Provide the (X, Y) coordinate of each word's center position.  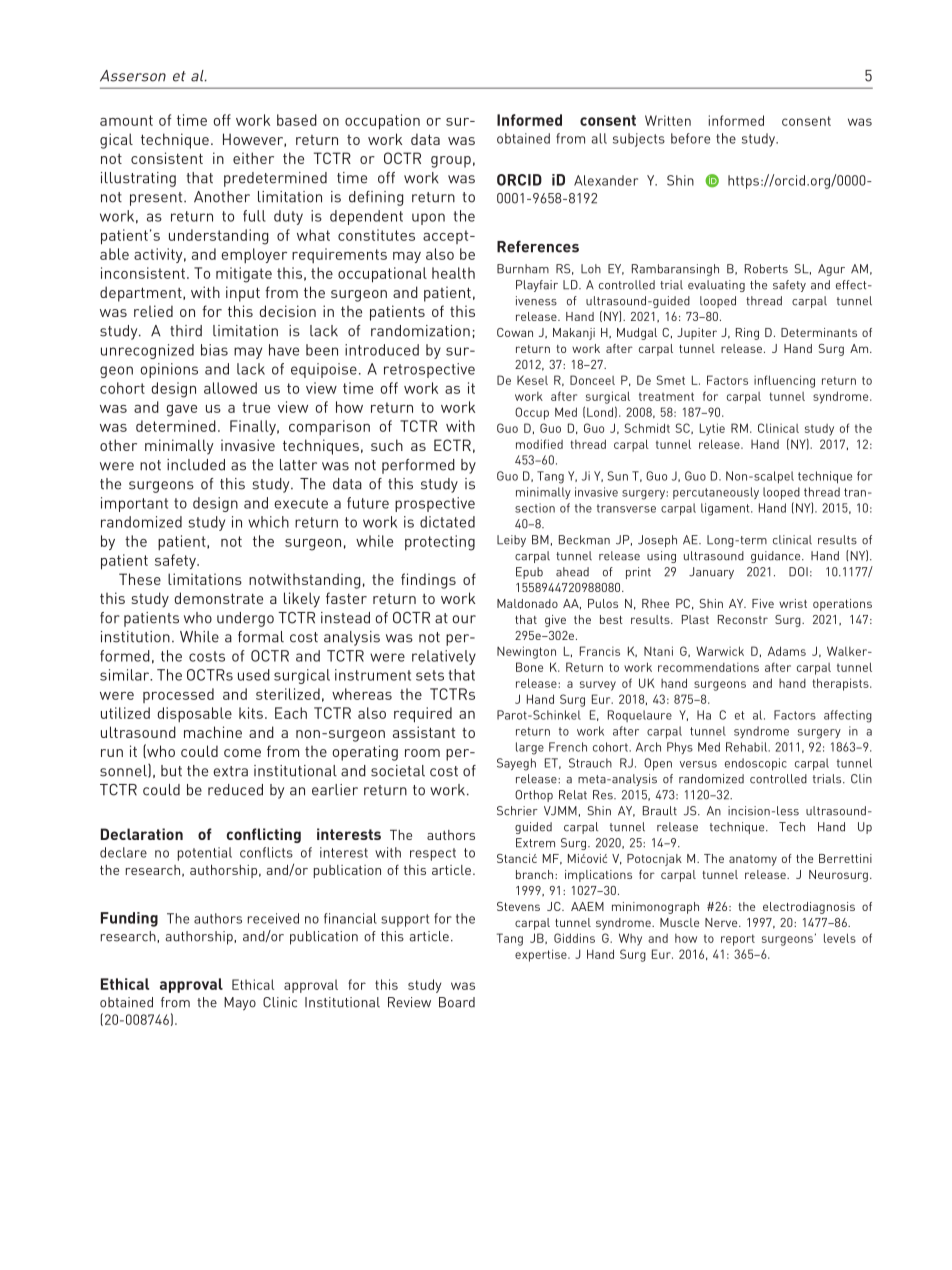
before (690, 138)
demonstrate (219, 598)
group (451, 162)
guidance (777, 557)
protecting (440, 543)
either (253, 158)
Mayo (240, 1004)
